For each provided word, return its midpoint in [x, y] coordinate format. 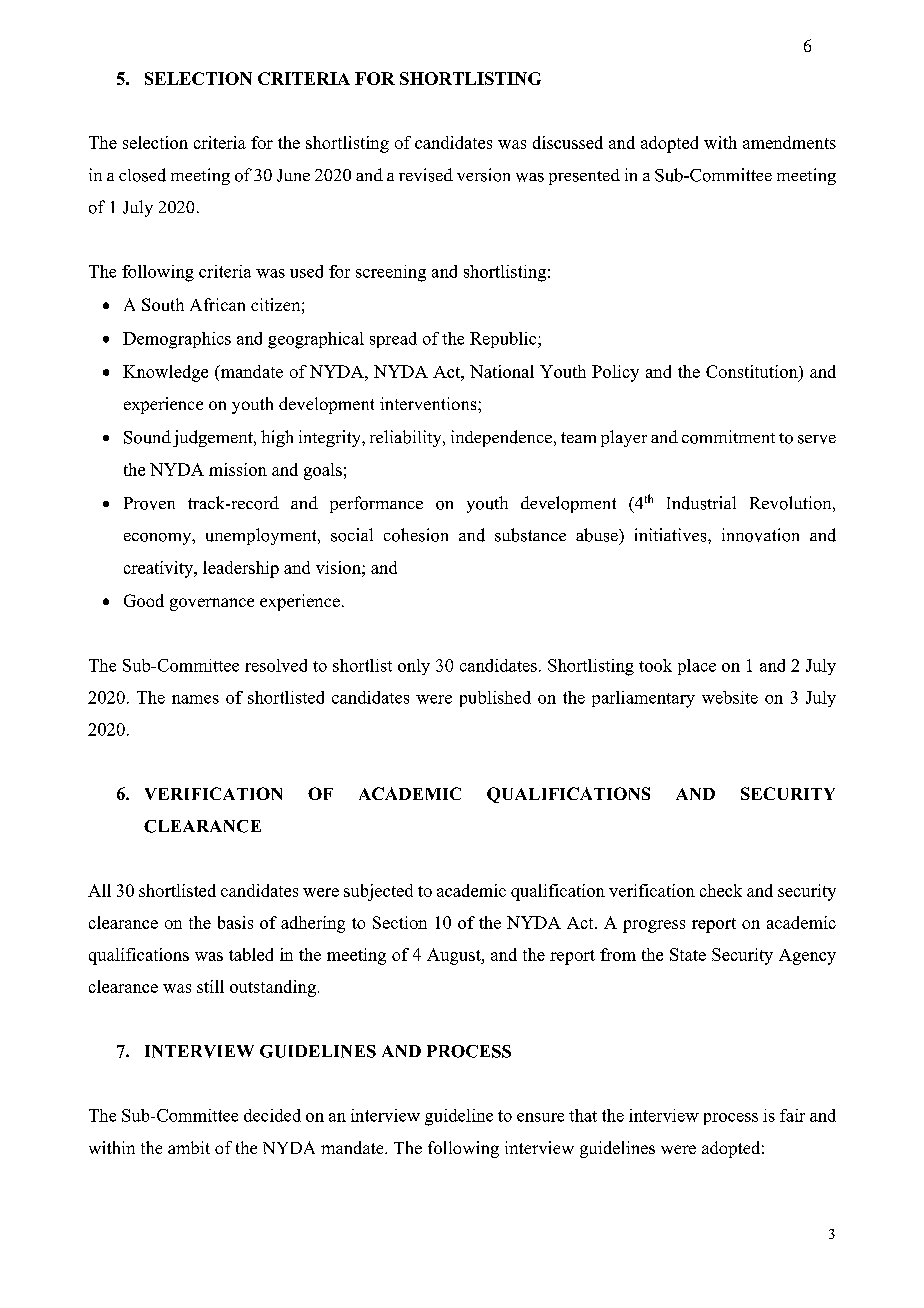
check [721, 890]
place [697, 667]
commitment [728, 437]
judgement [214, 438]
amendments [789, 142]
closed [142, 175]
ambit [189, 1147]
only [414, 667]
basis [235, 922]
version [483, 175]
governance [212, 604]
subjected [378, 892]
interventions [429, 403]
